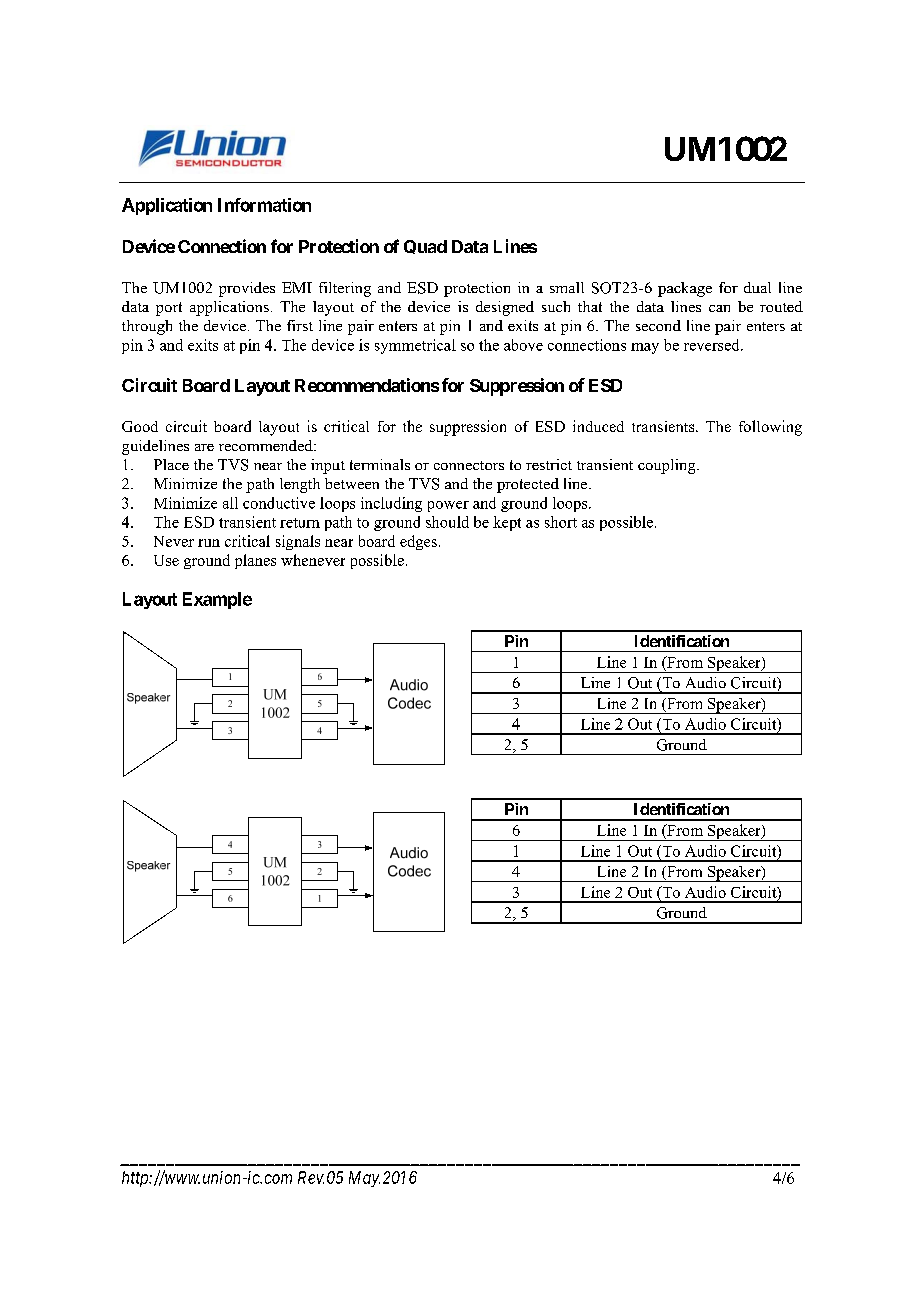 This document has width=924, height=1308. Describe the element at coordinates (204, 447) in the document. I see `are` at that location.
